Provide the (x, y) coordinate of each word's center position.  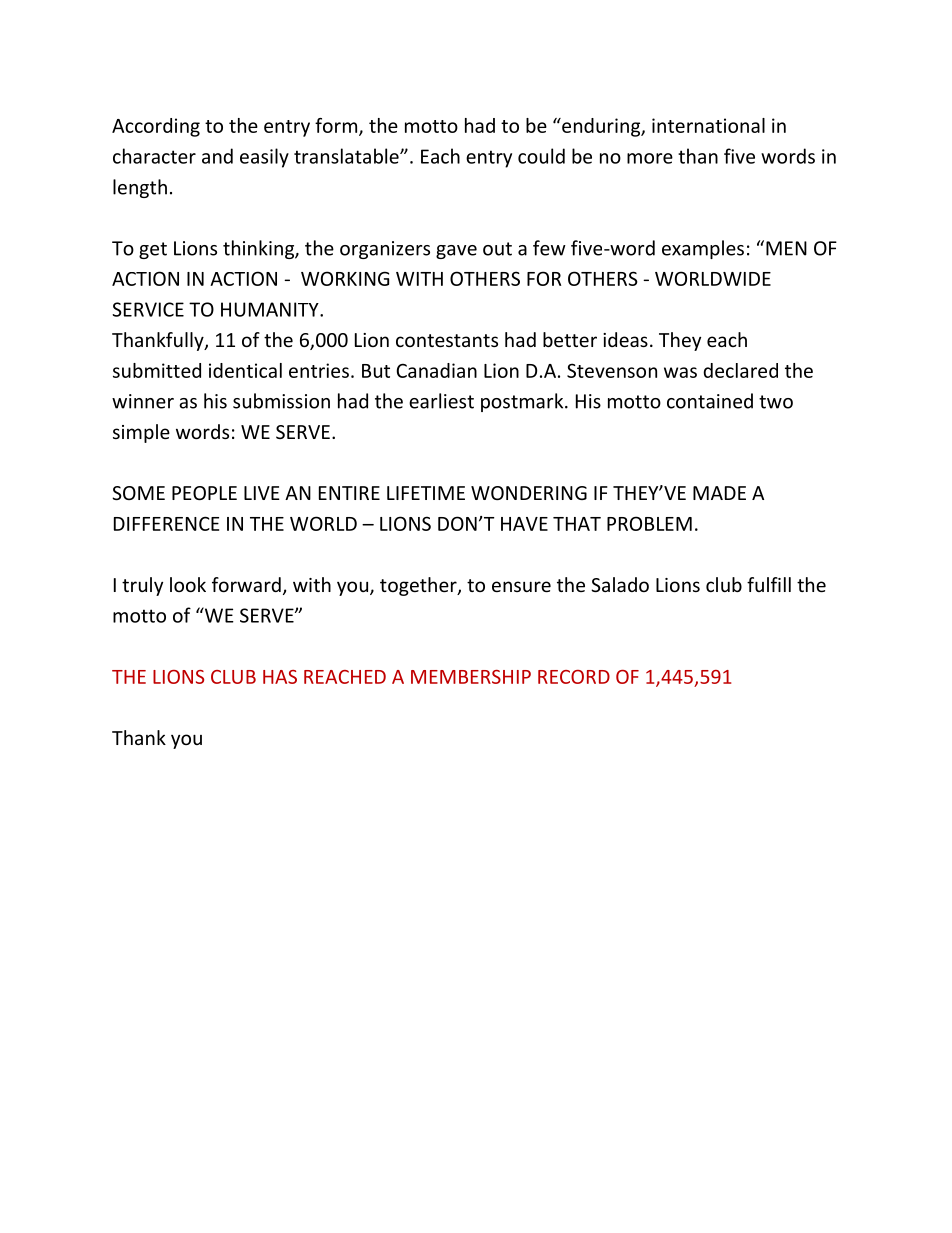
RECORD (574, 677)
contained (710, 401)
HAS (280, 677)
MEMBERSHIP (471, 677)
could (541, 156)
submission (281, 401)
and (217, 156)
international (708, 125)
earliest (441, 401)
